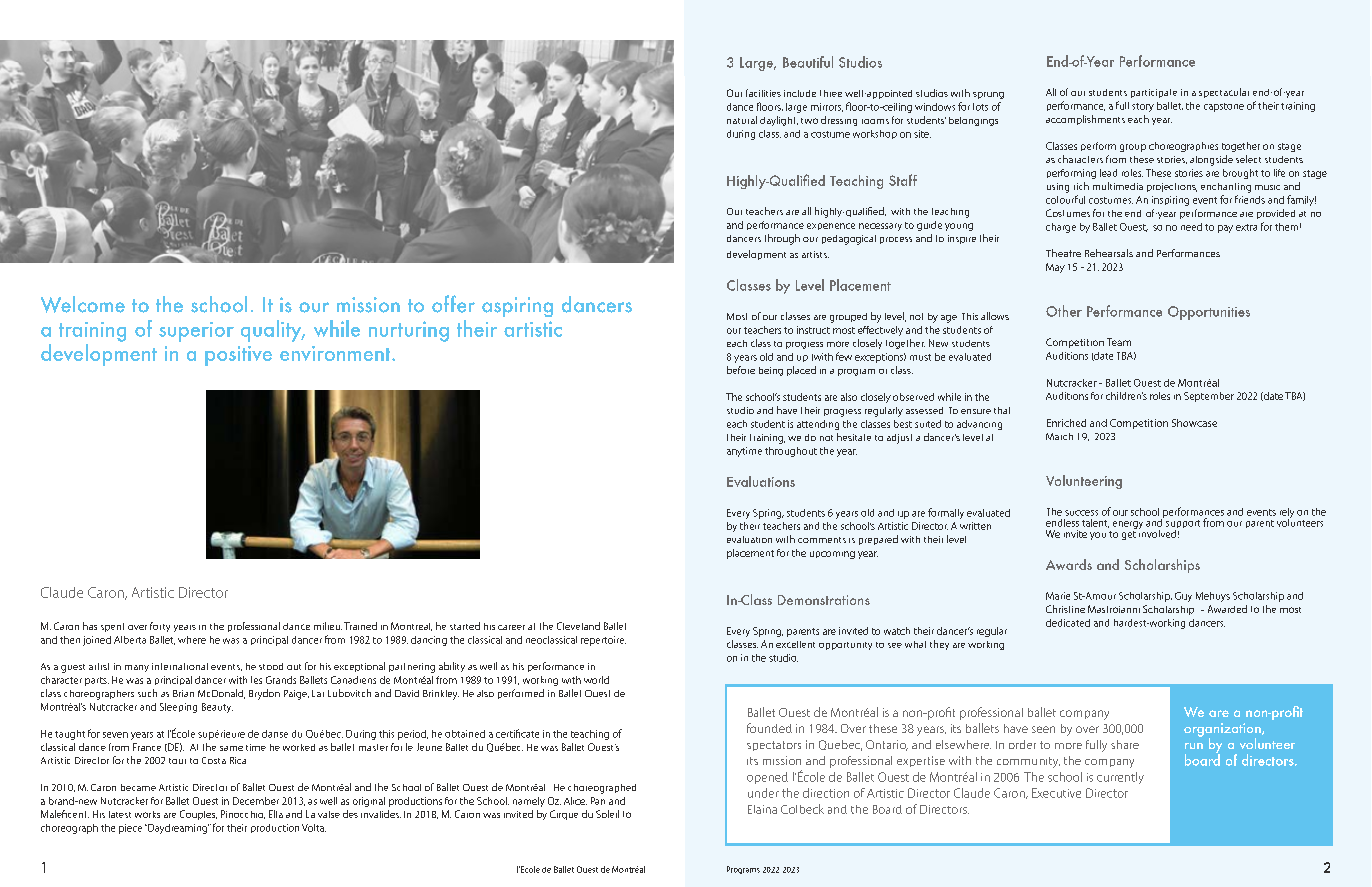 The height and width of the screenshot is (887, 1372). I want to click on facilities, so click(763, 93).
